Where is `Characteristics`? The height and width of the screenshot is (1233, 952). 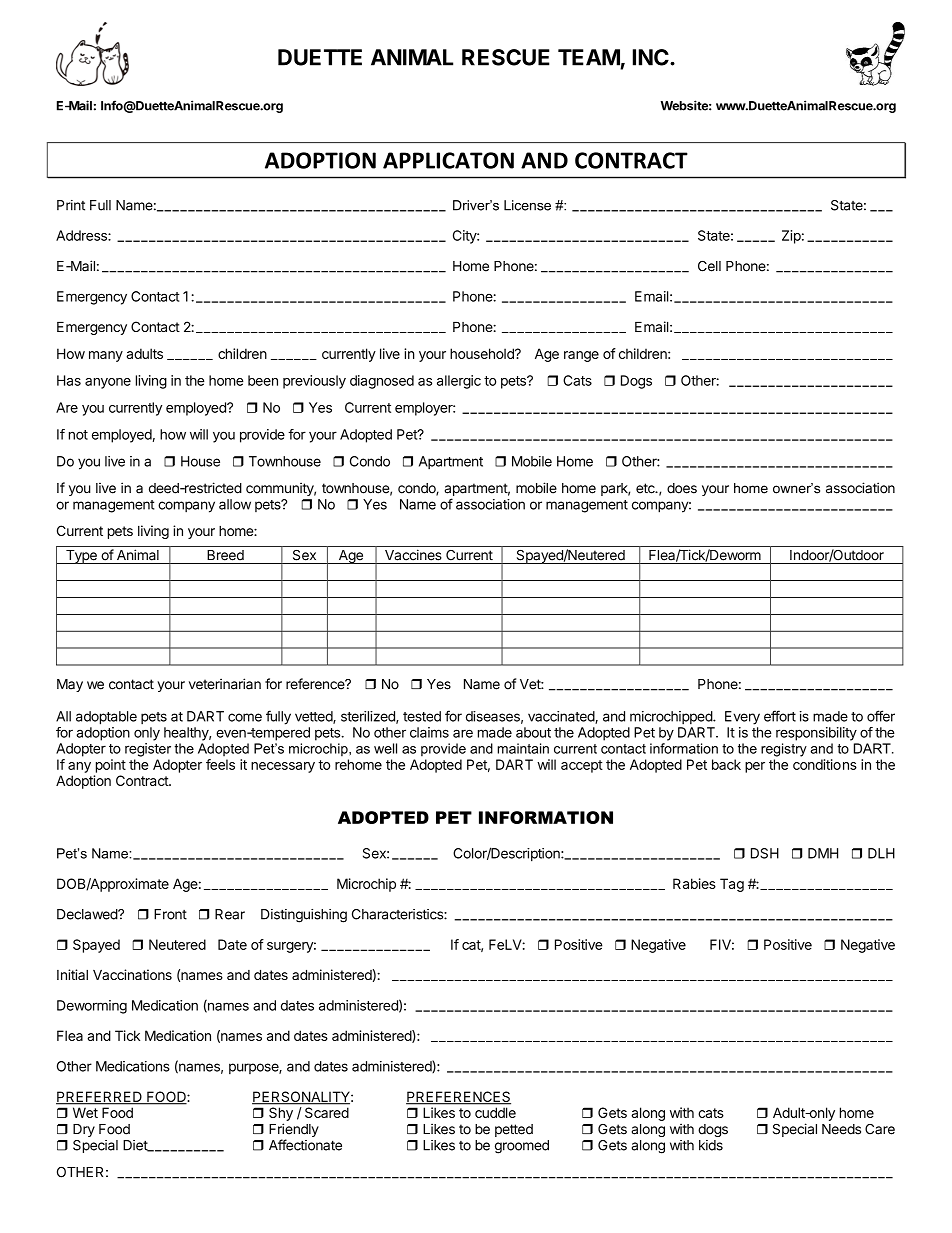 Characteristics is located at coordinates (398, 914).
